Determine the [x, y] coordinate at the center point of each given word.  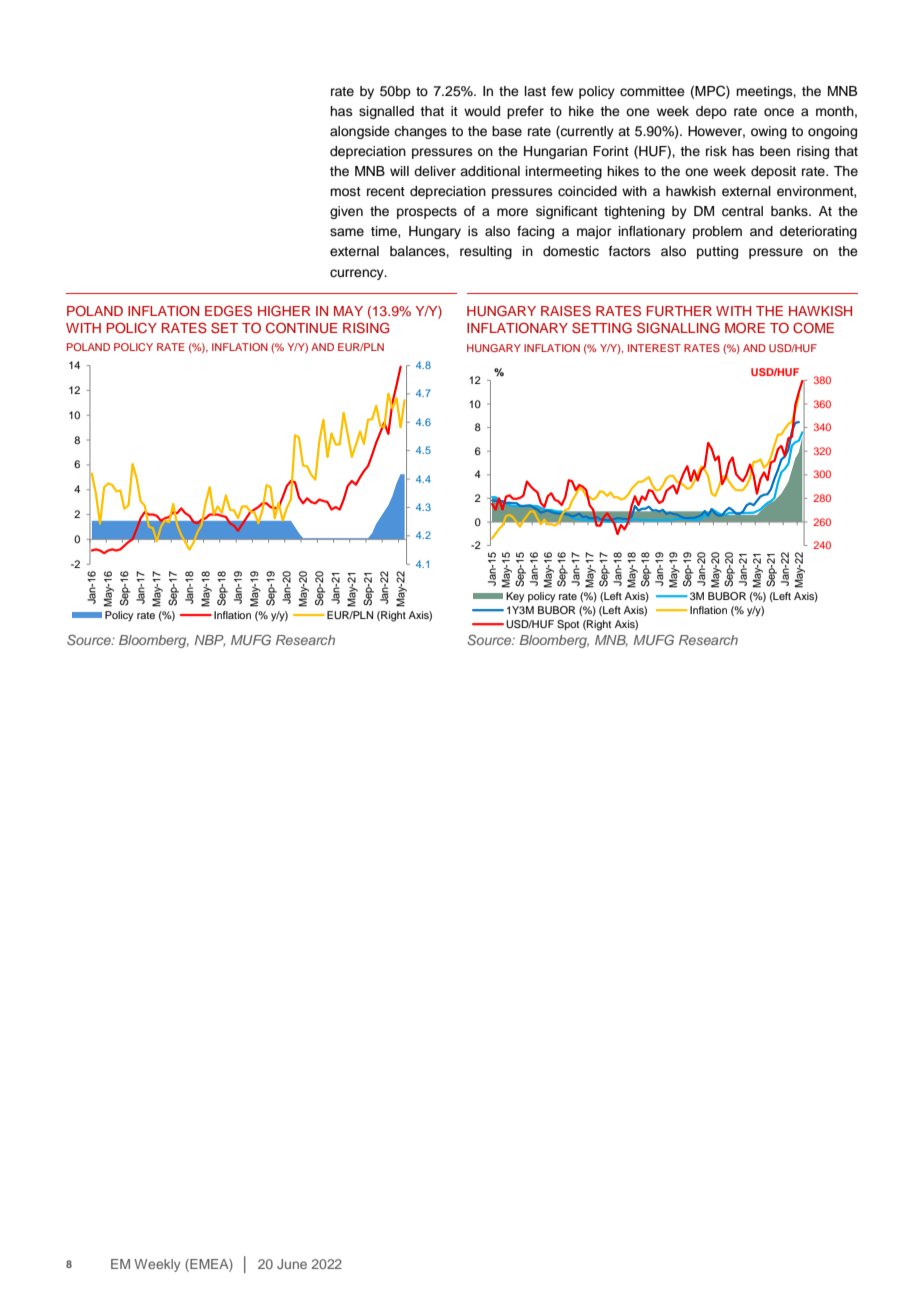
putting [717, 252]
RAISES [566, 311]
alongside [360, 132]
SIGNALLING [678, 328]
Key [515, 597]
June [292, 1264]
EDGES [228, 310]
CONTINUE [301, 328]
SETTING [602, 328]
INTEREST [654, 348]
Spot [568, 625]
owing [769, 132]
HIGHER [284, 311]
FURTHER [679, 311]
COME [813, 328]
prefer [525, 112]
